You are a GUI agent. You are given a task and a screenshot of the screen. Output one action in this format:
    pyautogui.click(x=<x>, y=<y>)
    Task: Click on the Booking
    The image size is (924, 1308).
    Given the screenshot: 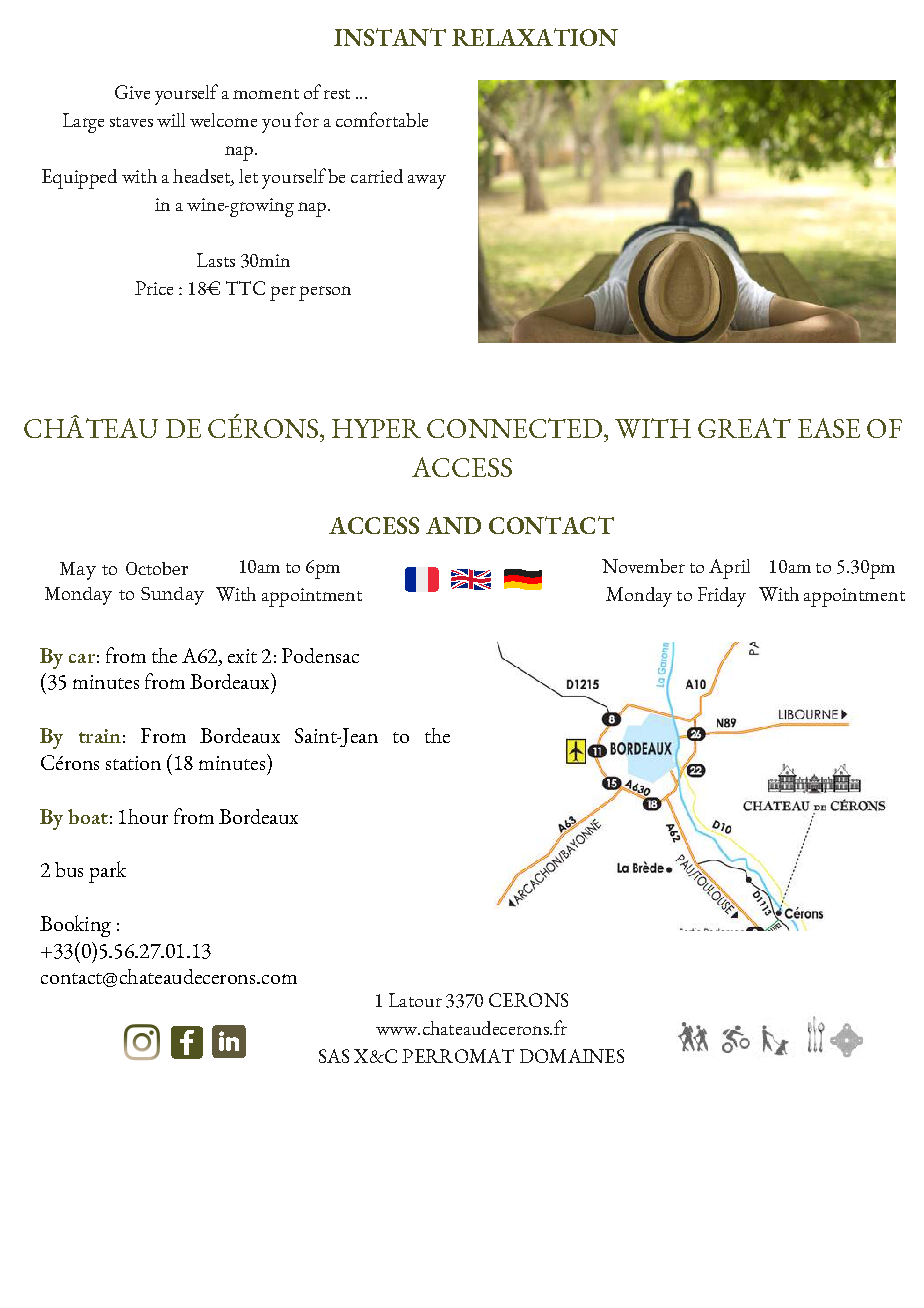 What is the action you would take?
    pyautogui.click(x=75, y=926)
